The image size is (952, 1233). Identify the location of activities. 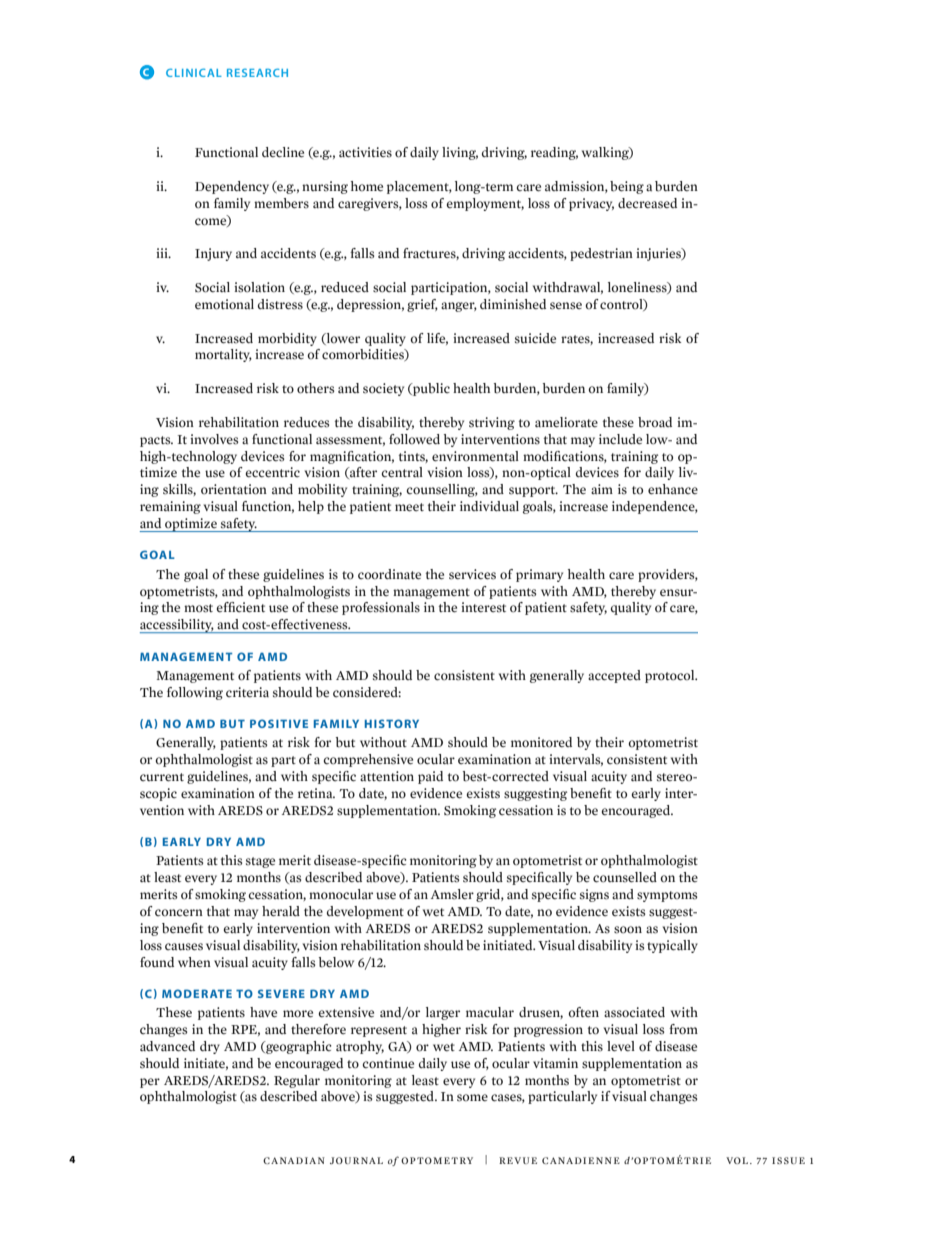
(365, 152).
